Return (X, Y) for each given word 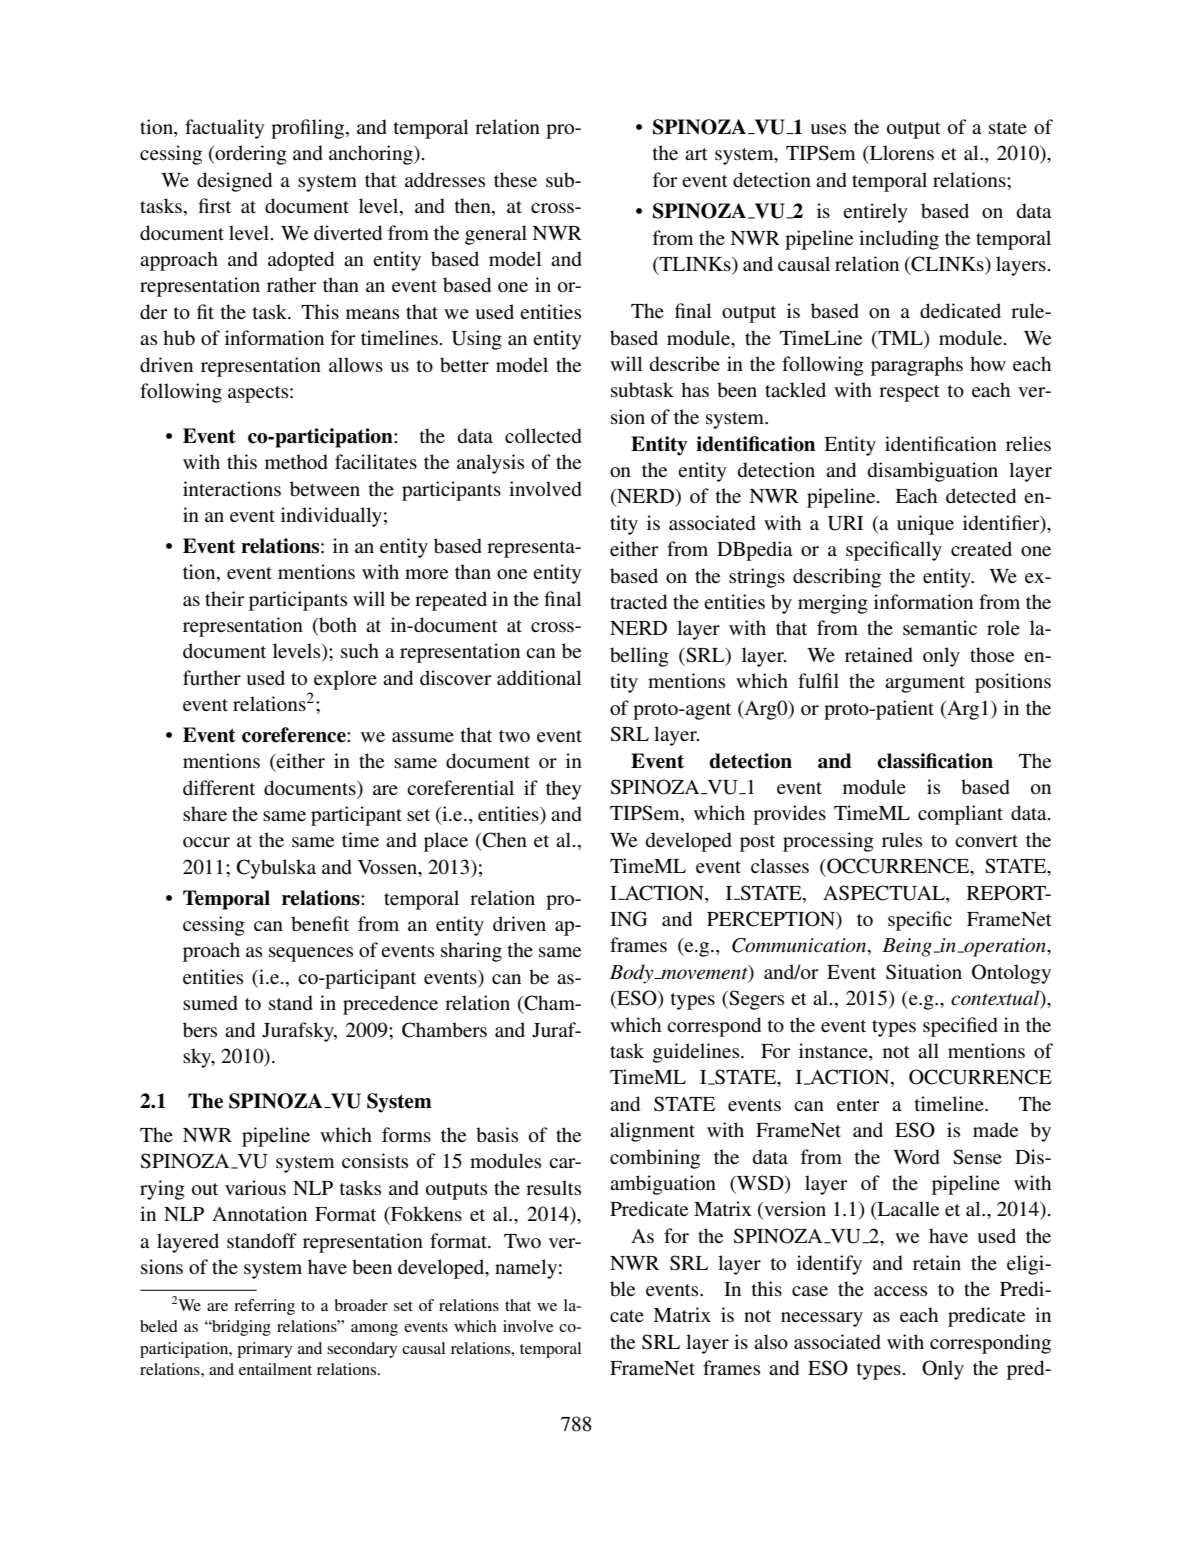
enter (858, 1105)
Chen (503, 841)
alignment (652, 1132)
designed (234, 182)
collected (543, 436)
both (337, 626)
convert (986, 841)
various (255, 1188)
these (515, 180)
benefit (320, 924)
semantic (940, 628)
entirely (875, 213)
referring (264, 1307)
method (296, 462)
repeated (451, 601)
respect (909, 393)
